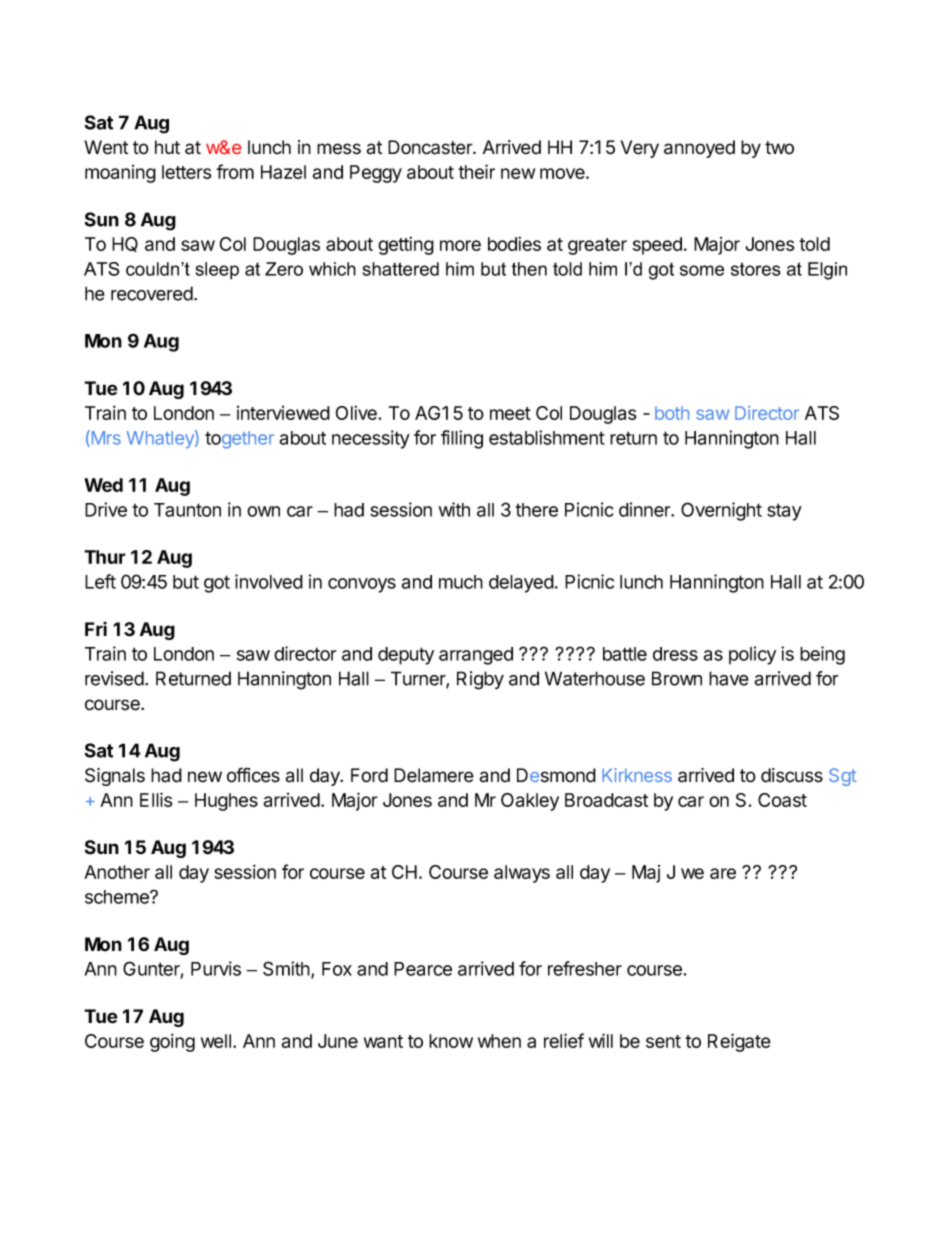 The image size is (952, 1233). I want to click on Overnight, so click(721, 511).
